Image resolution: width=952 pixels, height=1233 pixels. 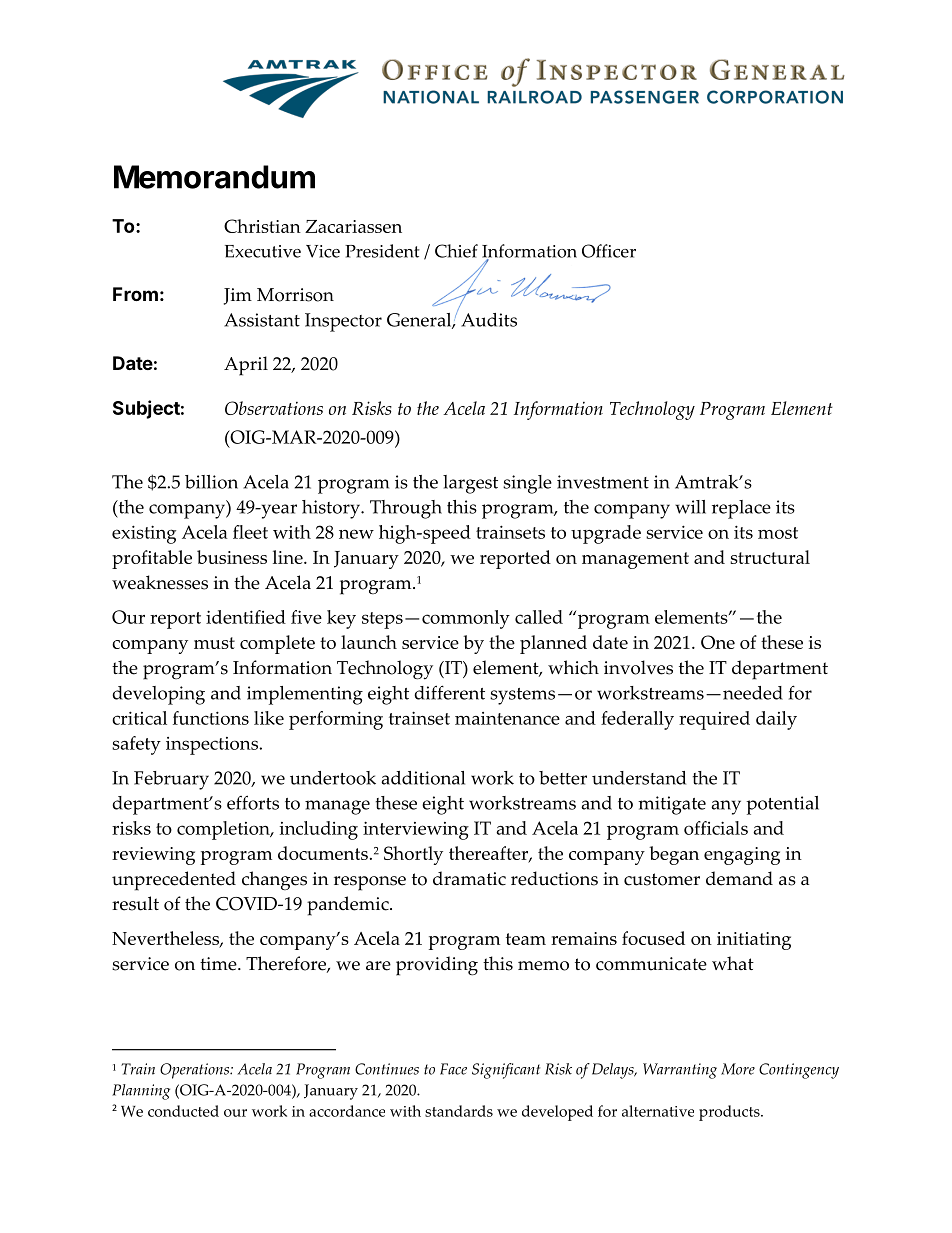 I want to click on called, so click(x=539, y=617).
